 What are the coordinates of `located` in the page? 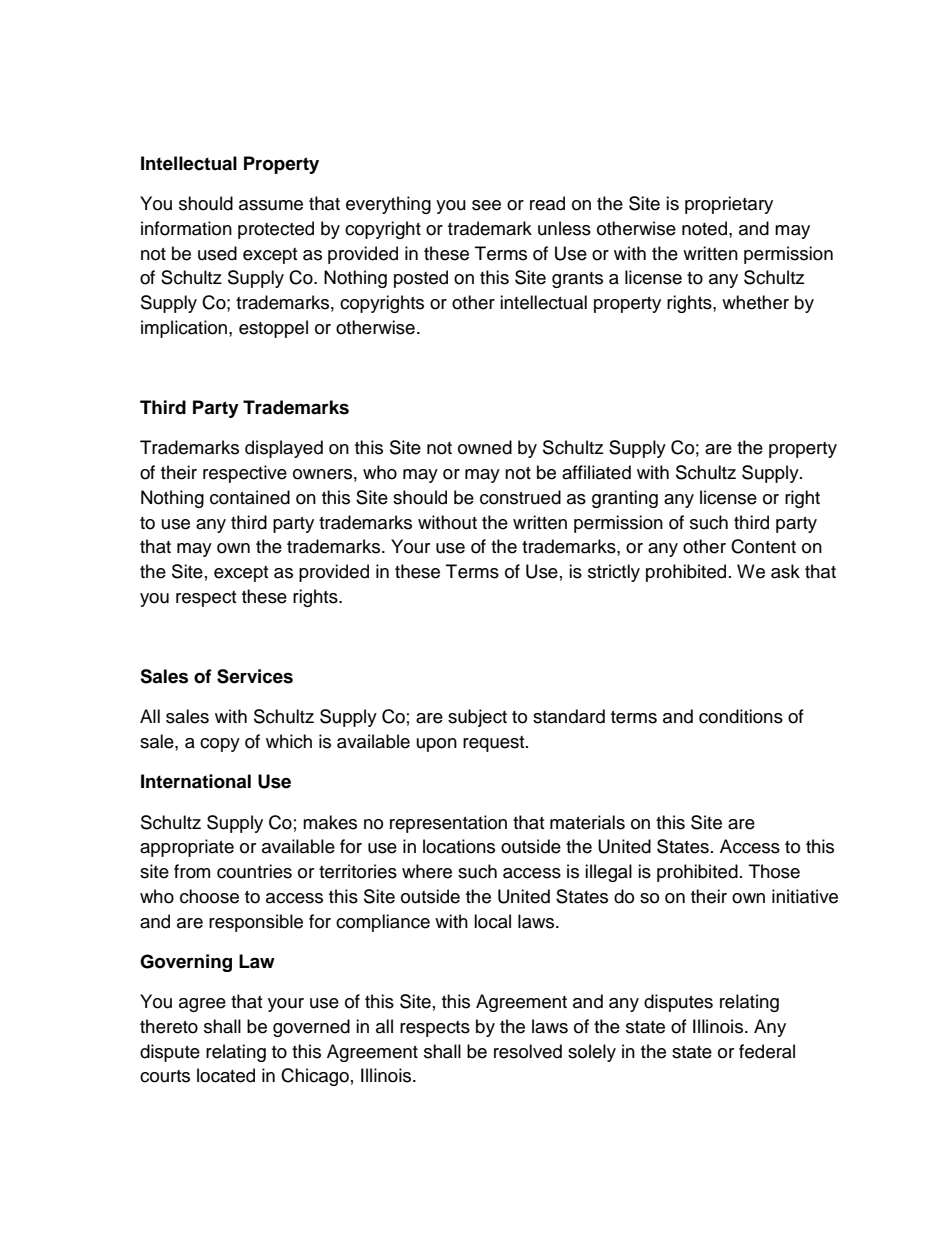 It's located at (226, 1075).
